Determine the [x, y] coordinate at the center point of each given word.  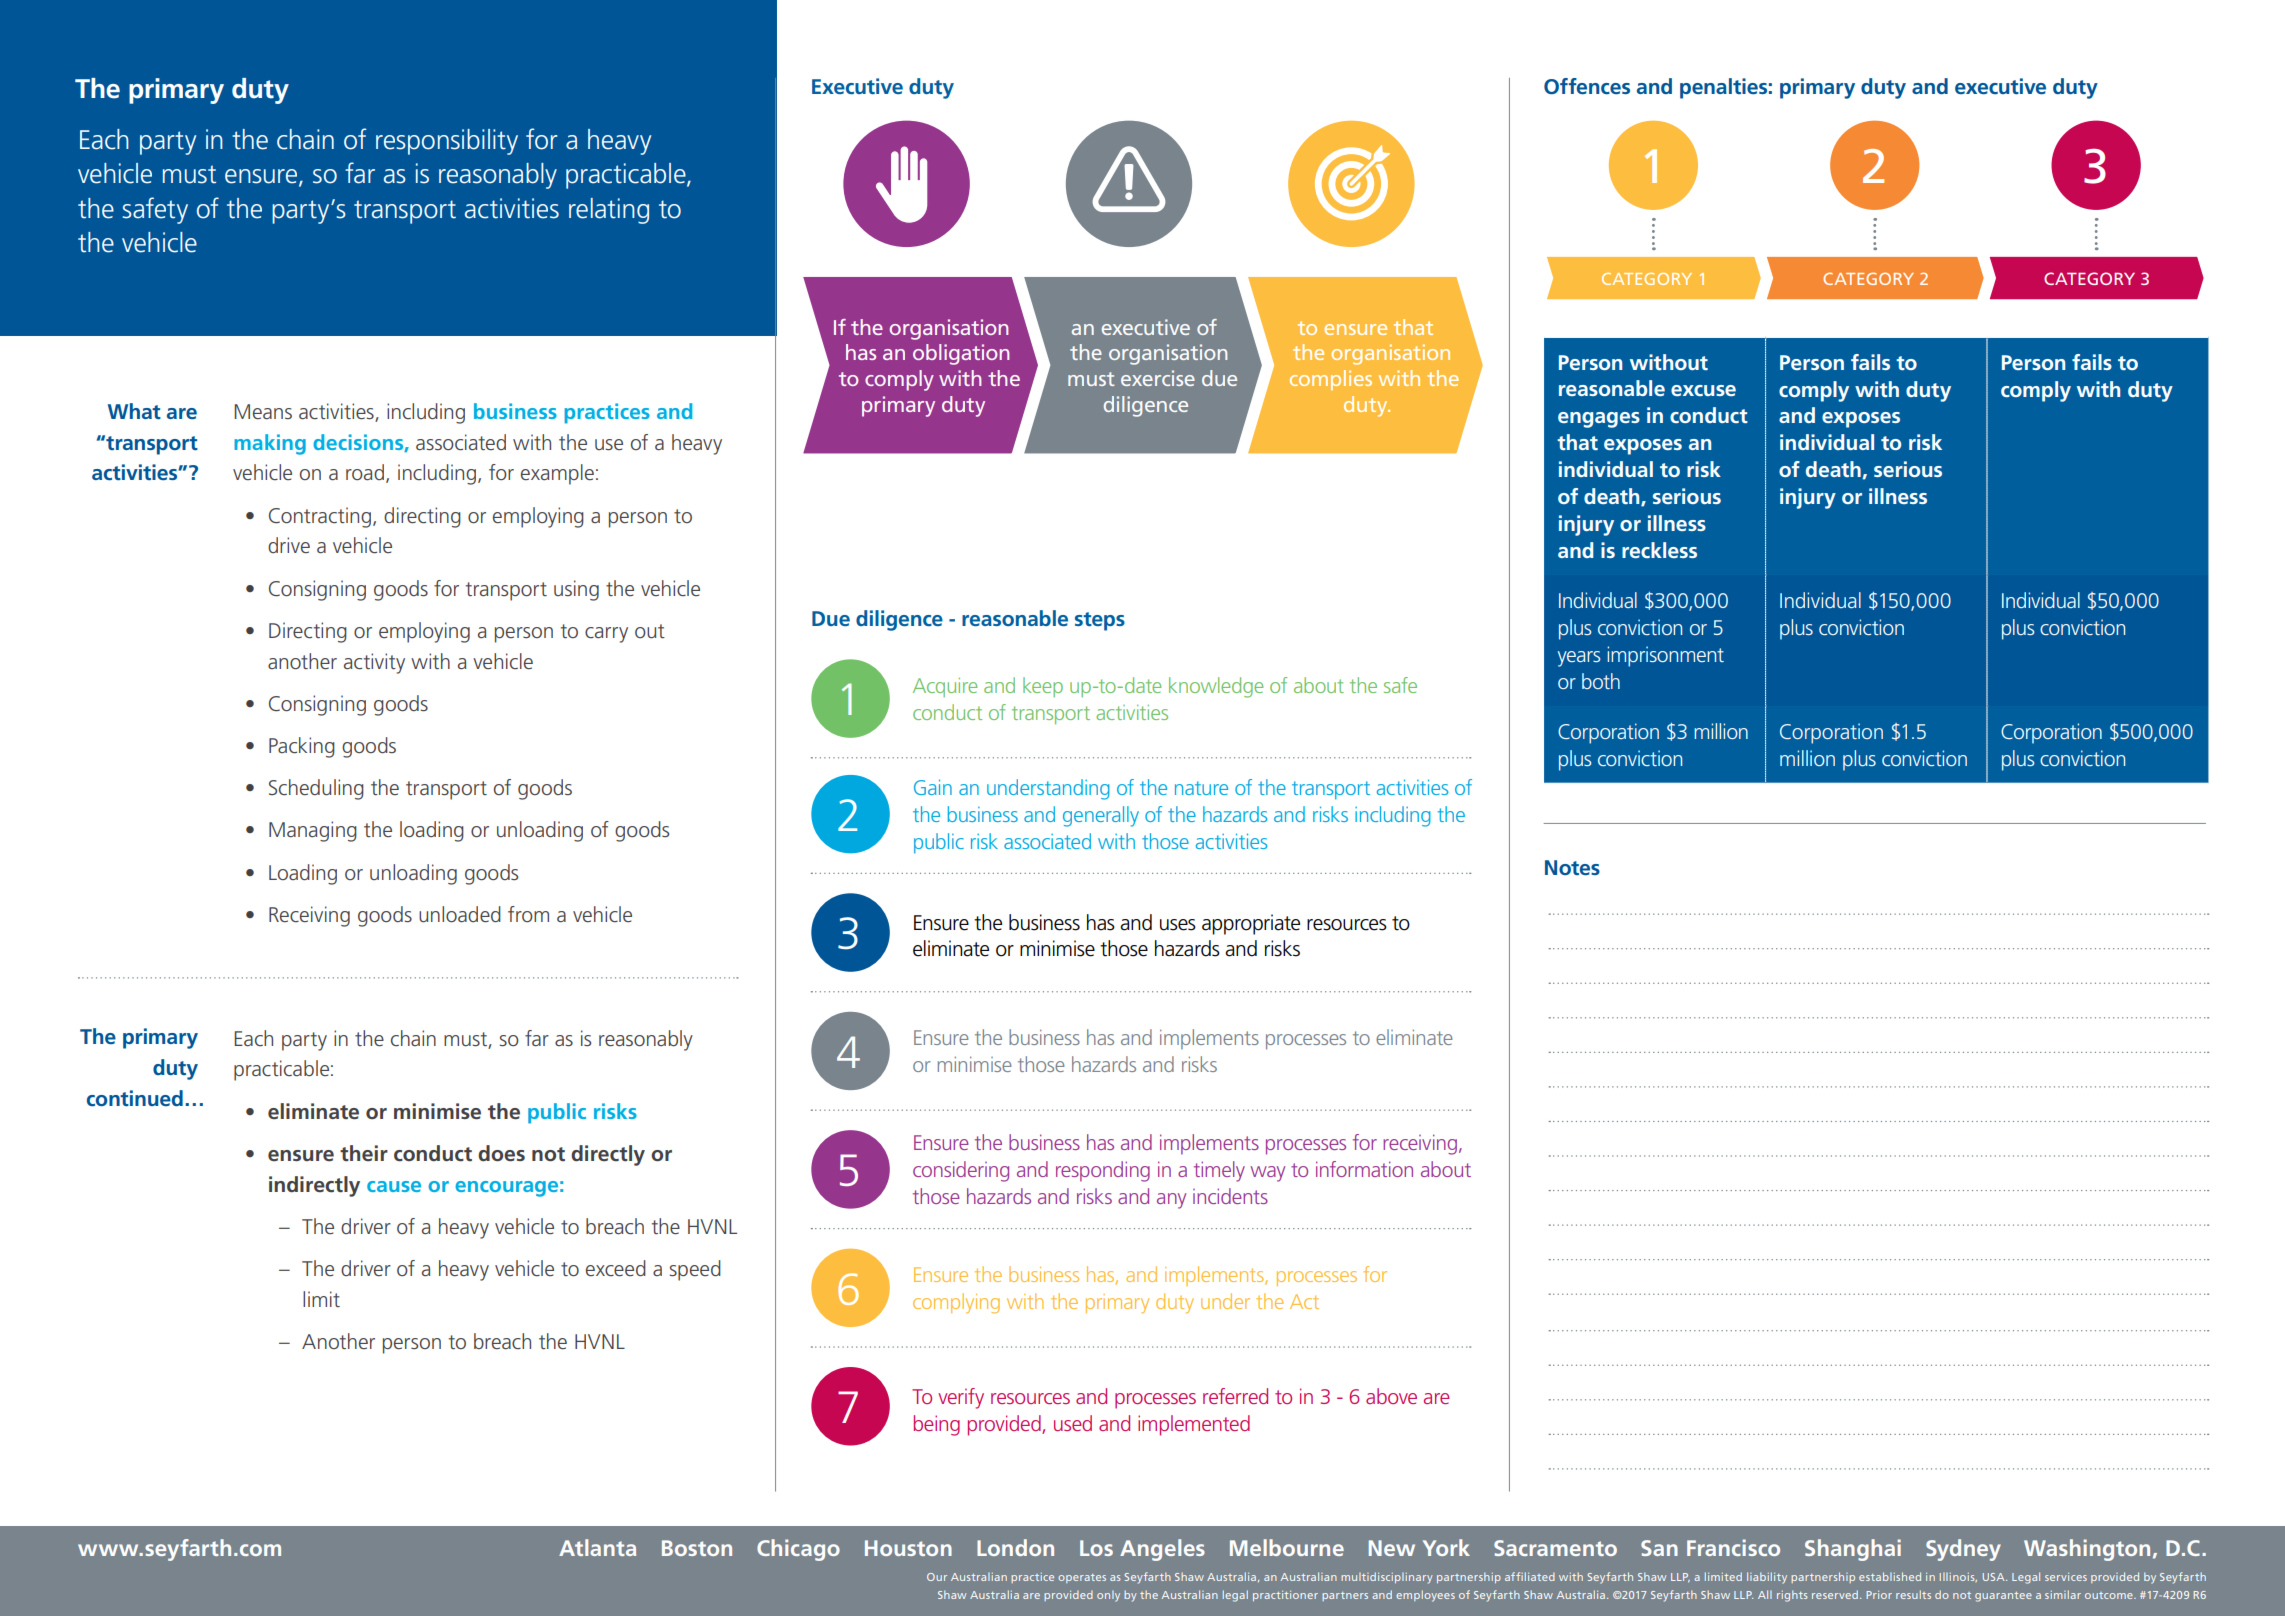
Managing [313, 831]
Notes [1572, 867]
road [365, 472]
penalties [1723, 88]
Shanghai [1853, 1550]
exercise [1158, 378]
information [1364, 1169]
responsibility [447, 142]
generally [1101, 816]
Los [1096, 1548]
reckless [1659, 550]
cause [394, 1186]
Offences [1587, 86]
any [1171, 1201]
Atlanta [597, 1547]
